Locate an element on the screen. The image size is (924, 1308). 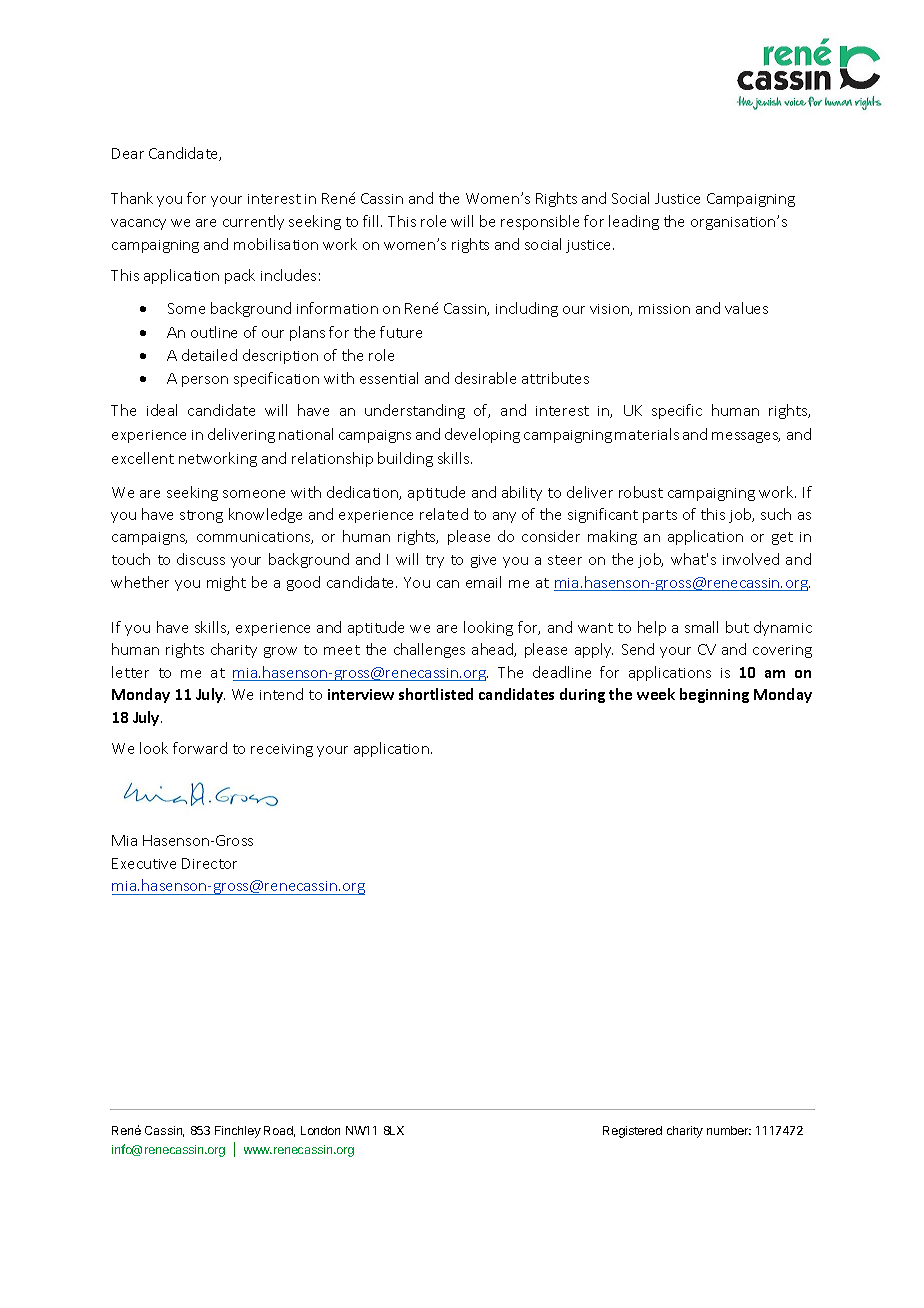
London is located at coordinates (320, 1130).
